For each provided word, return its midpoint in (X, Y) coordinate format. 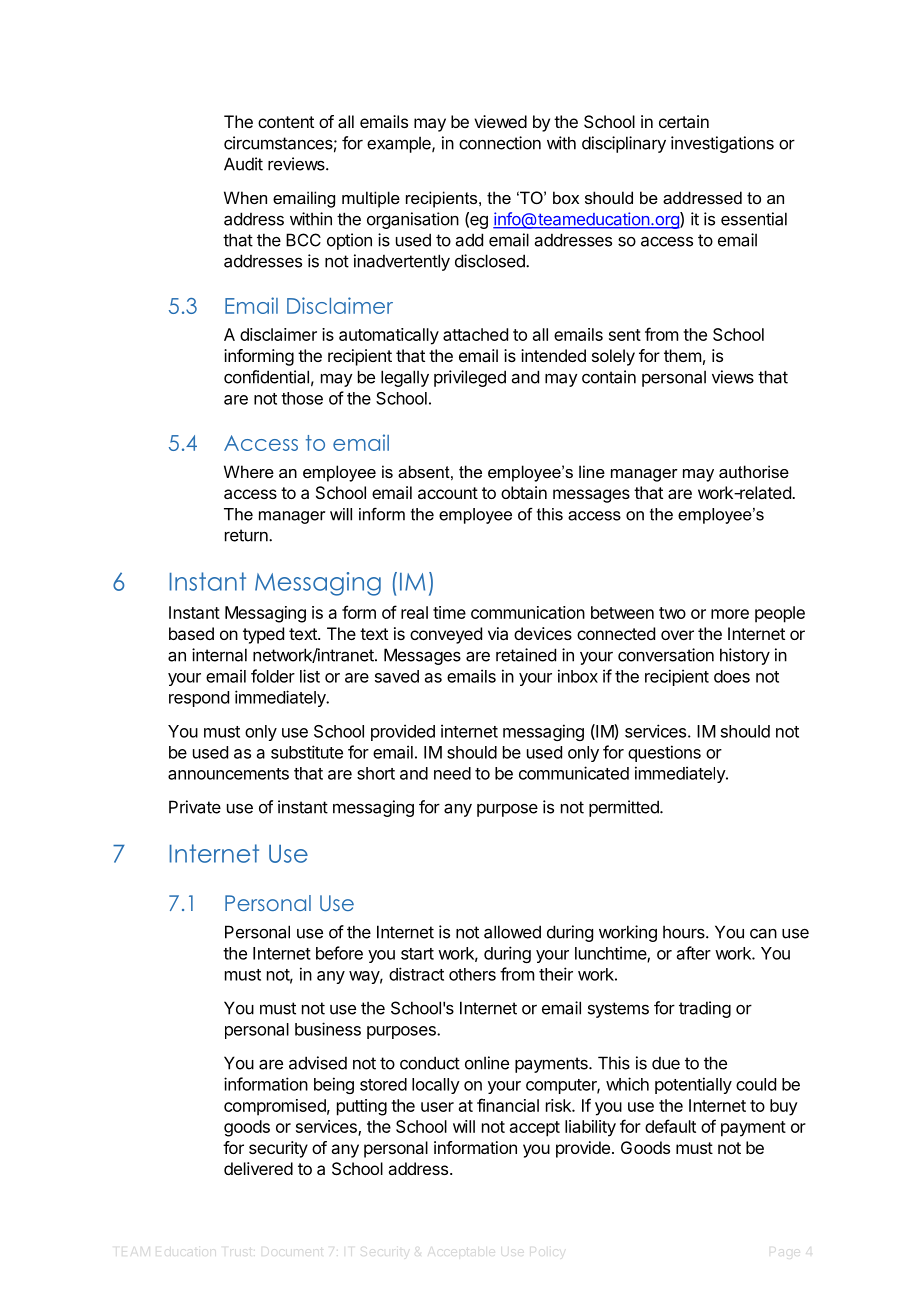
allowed (512, 932)
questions (664, 753)
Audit (243, 164)
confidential (266, 377)
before (339, 953)
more (730, 614)
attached (475, 334)
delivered (258, 1168)
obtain (524, 492)
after (694, 953)
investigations (722, 144)
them (682, 355)
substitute (307, 752)
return (247, 535)
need (452, 773)
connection (500, 143)
